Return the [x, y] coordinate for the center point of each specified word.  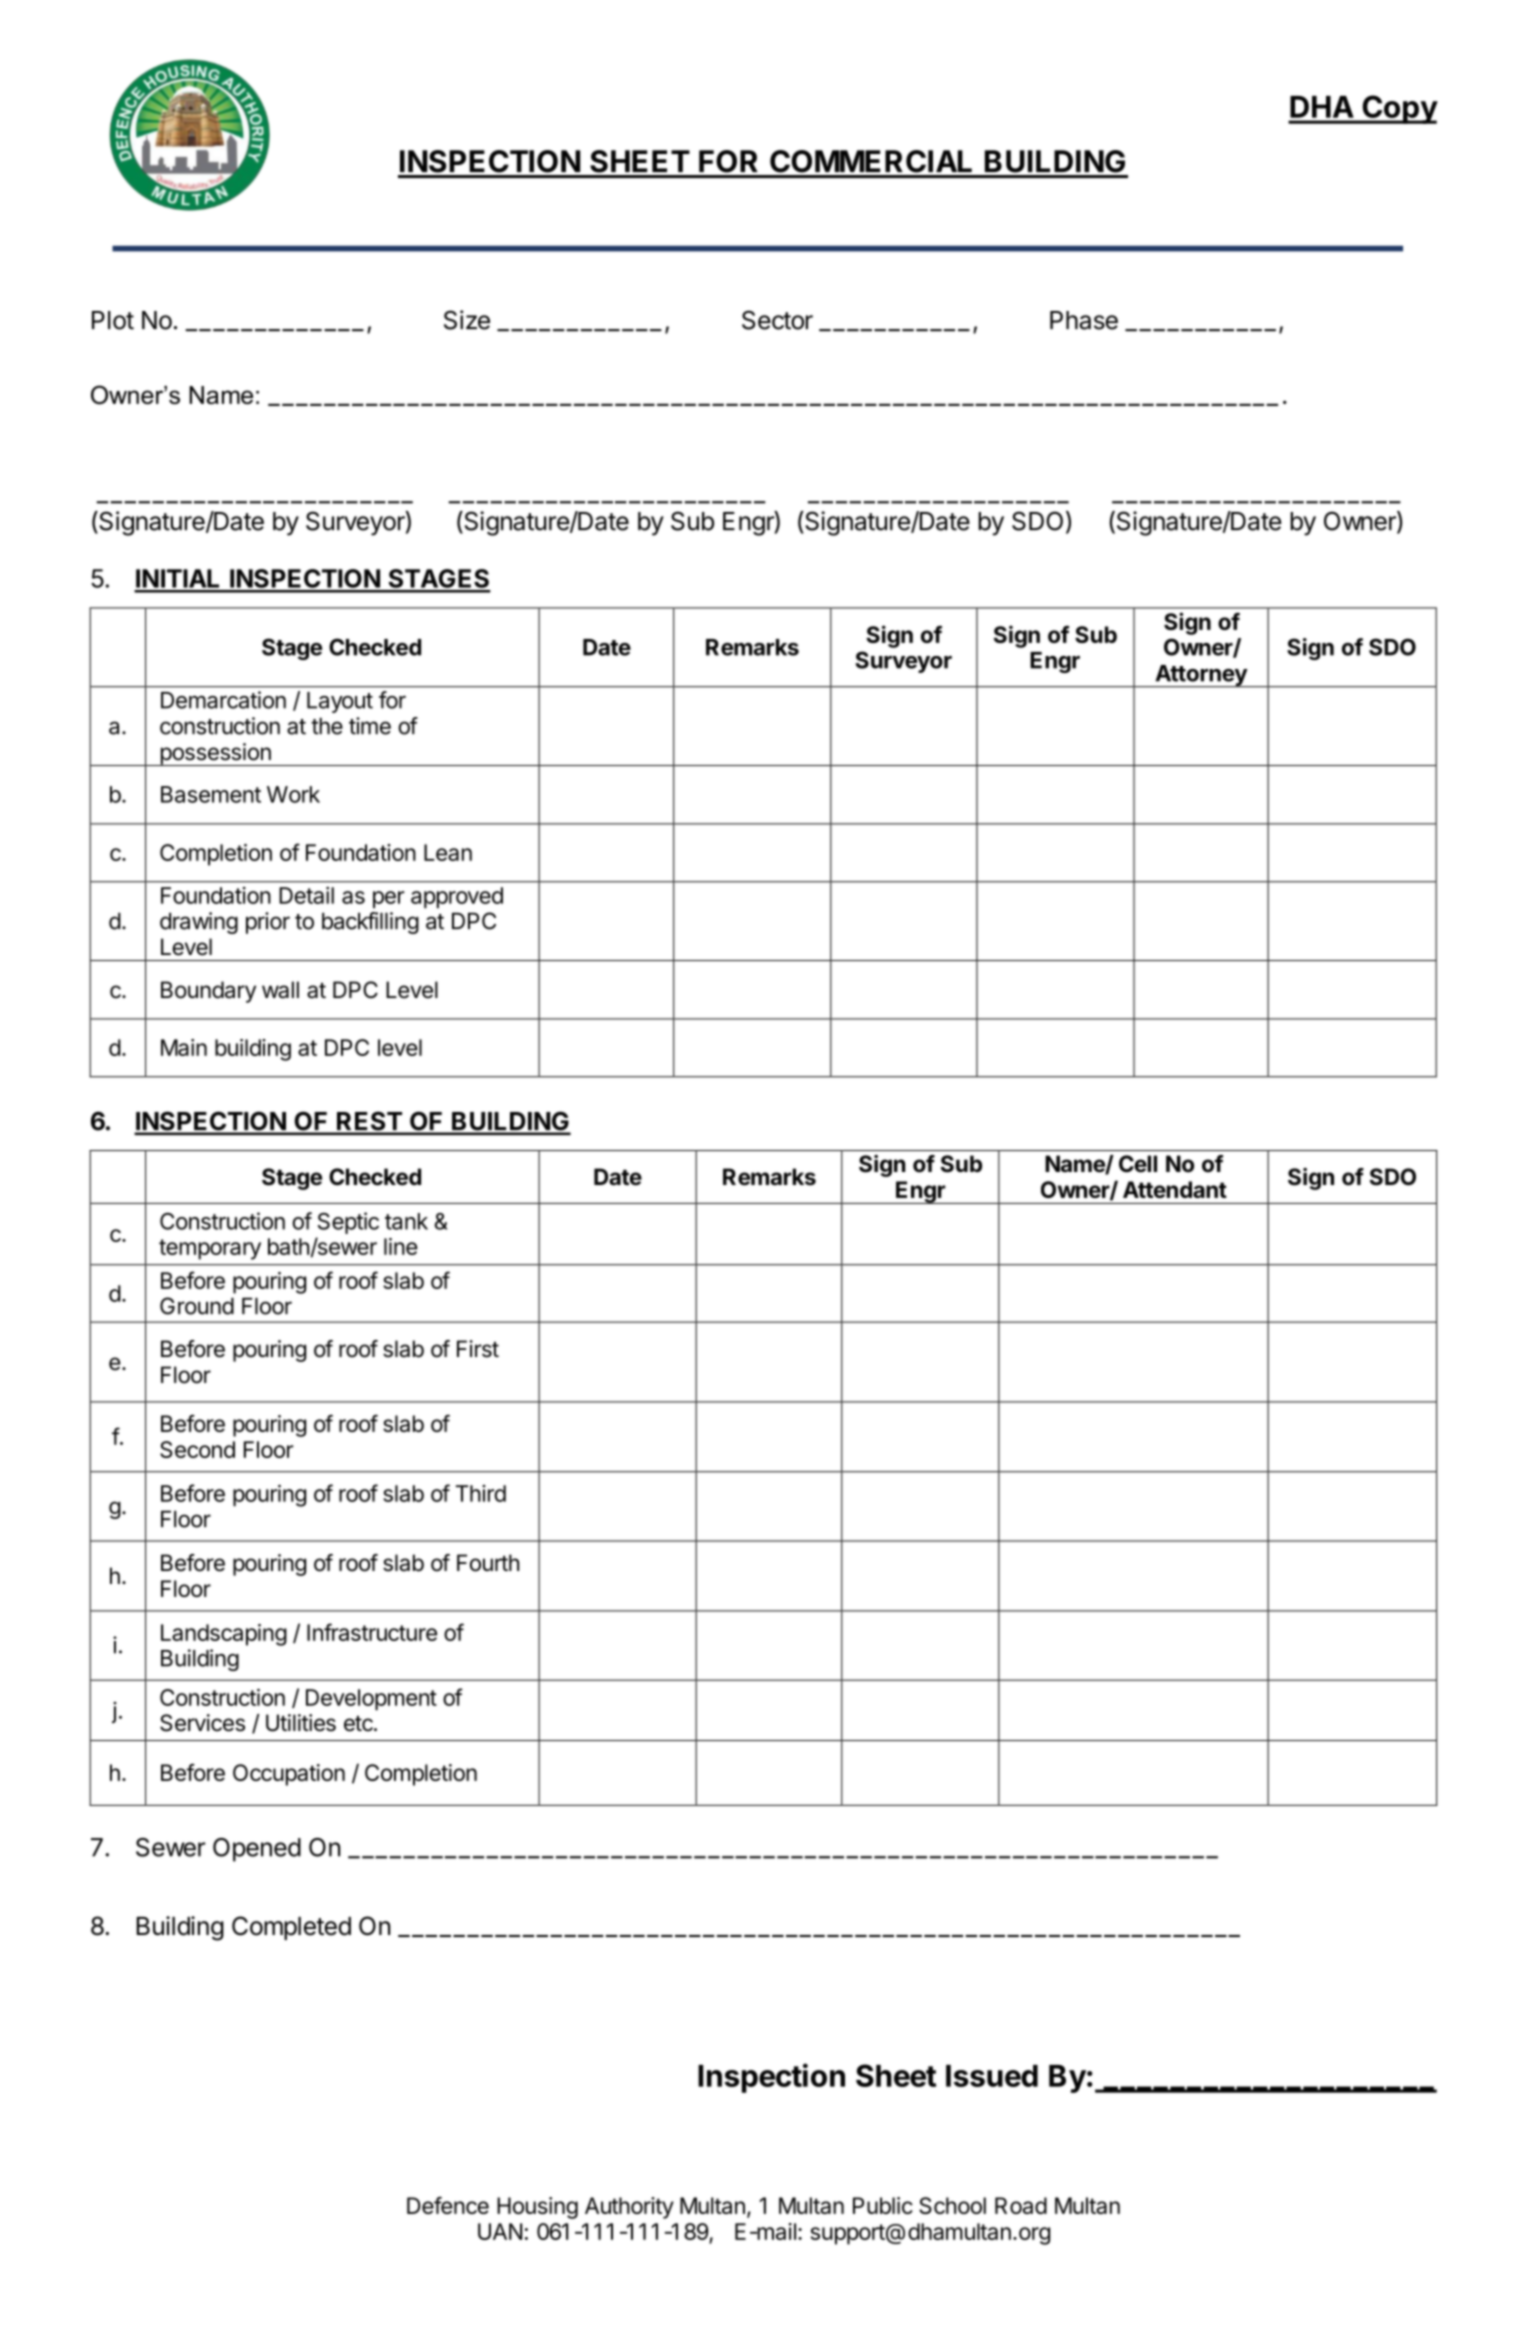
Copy [1399, 109]
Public [883, 2205]
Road [1021, 2205]
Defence [448, 2205]
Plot [113, 320]
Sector [777, 320]
